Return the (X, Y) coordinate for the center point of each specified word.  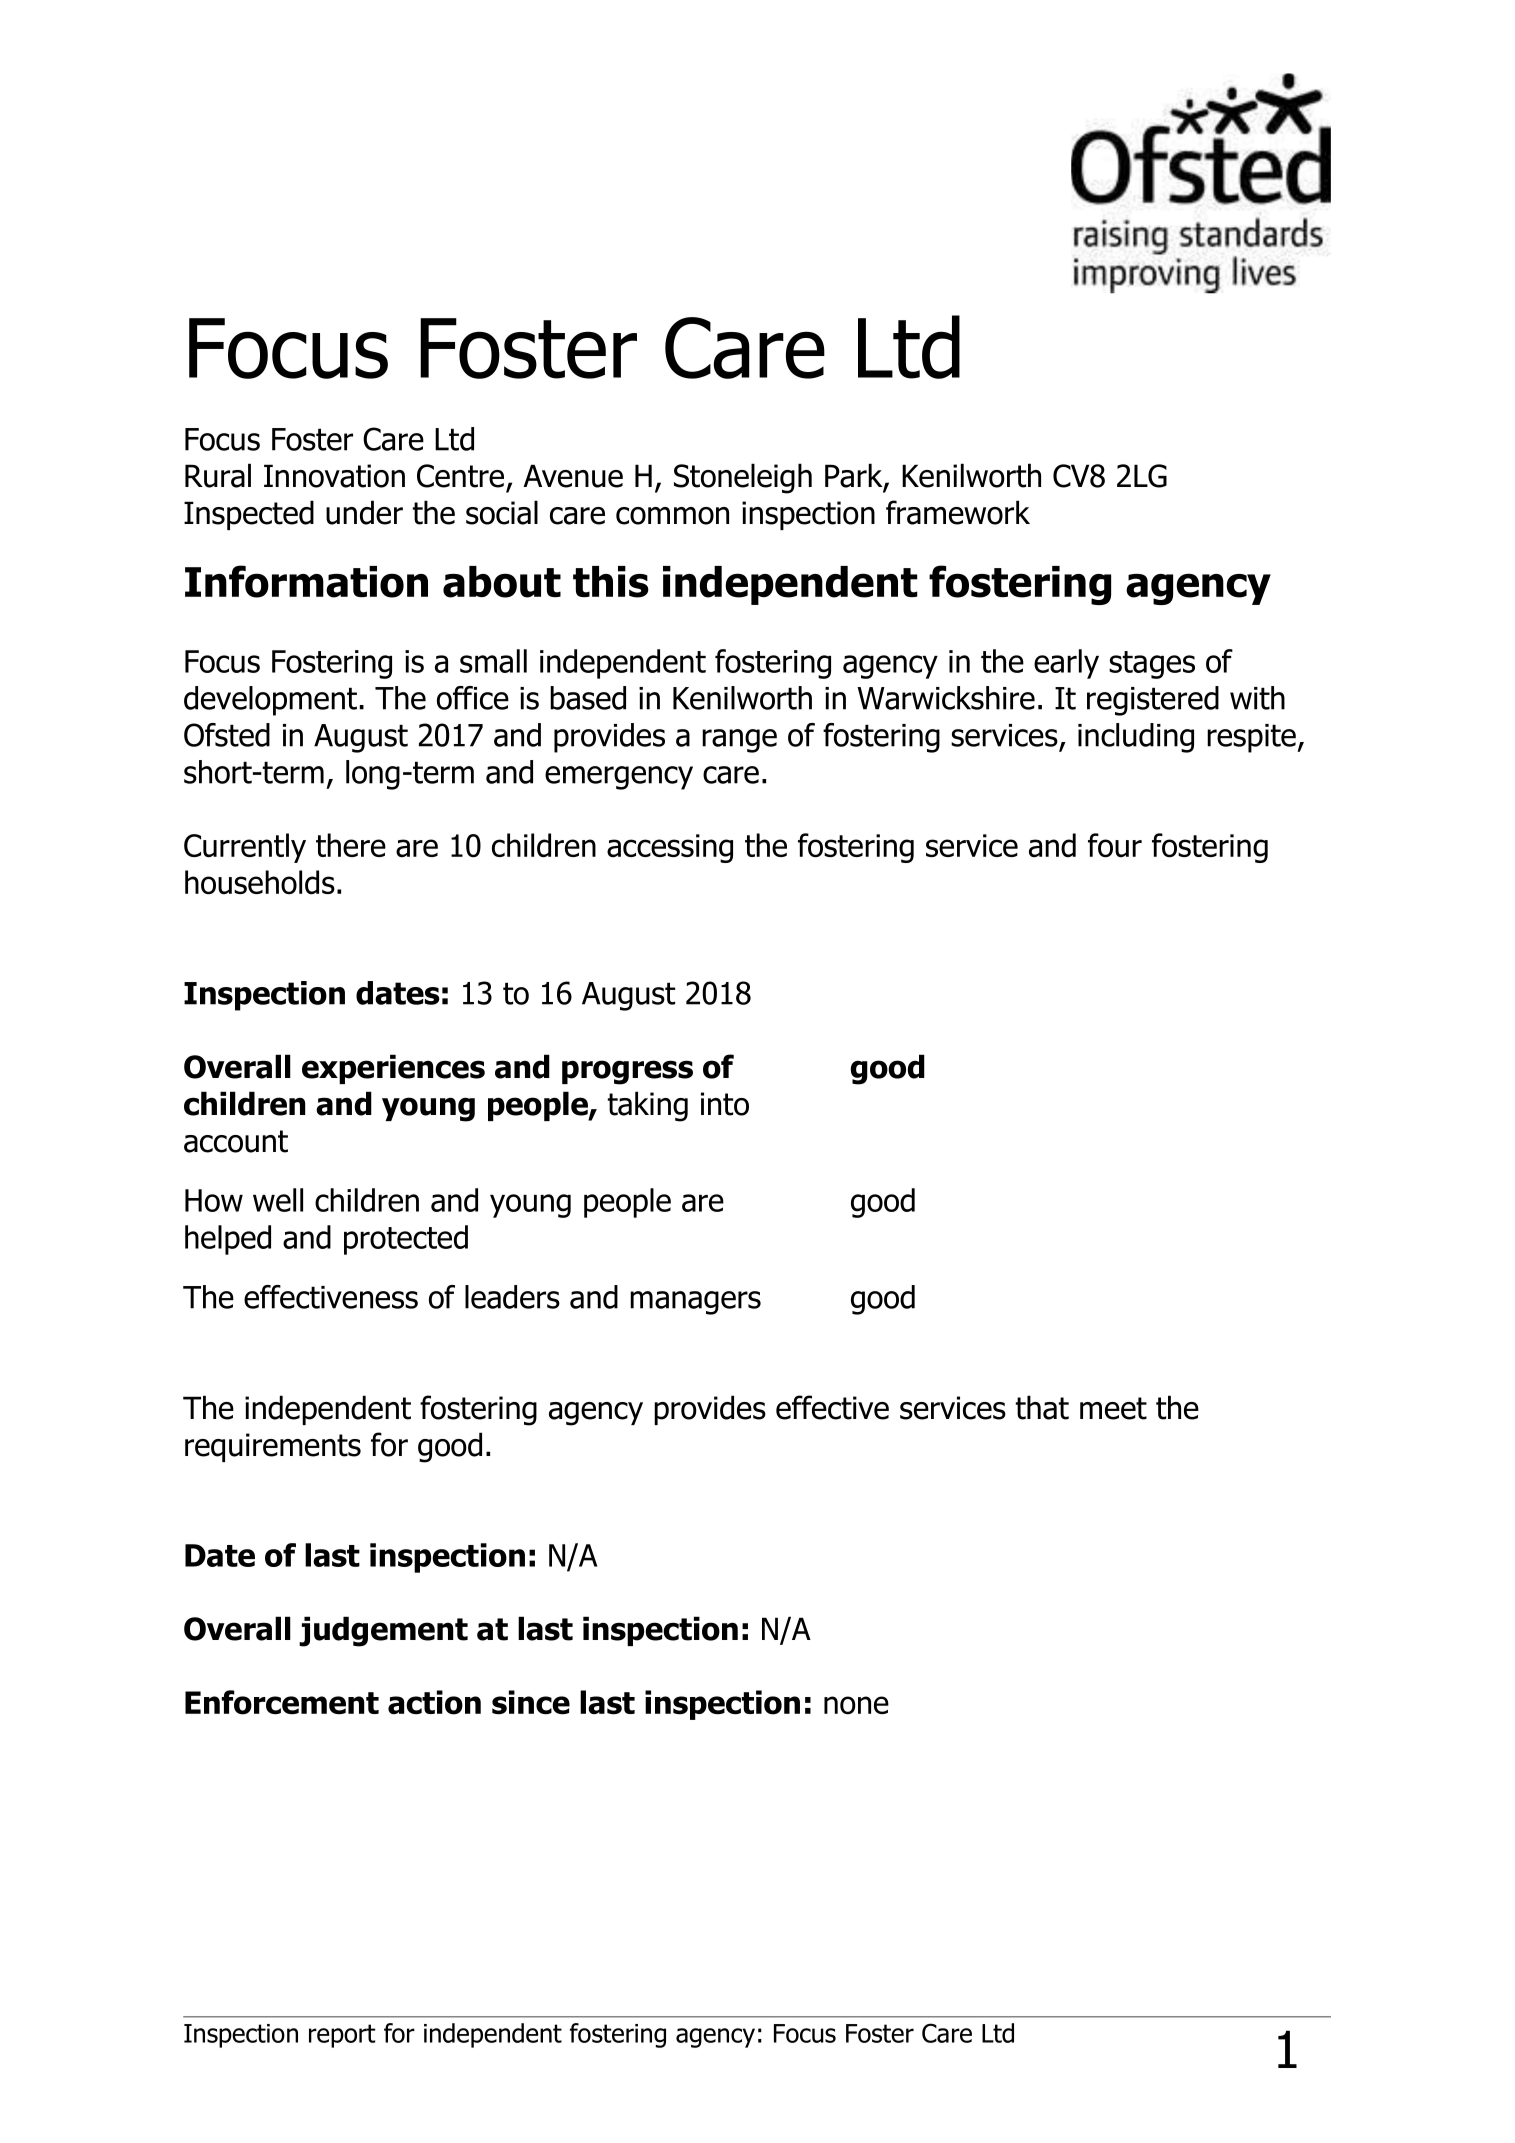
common (672, 516)
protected (406, 1240)
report (342, 2036)
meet (1113, 1408)
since (531, 1702)
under (364, 512)
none (856, 1705)
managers (695, 1303)
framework (958, 512)
